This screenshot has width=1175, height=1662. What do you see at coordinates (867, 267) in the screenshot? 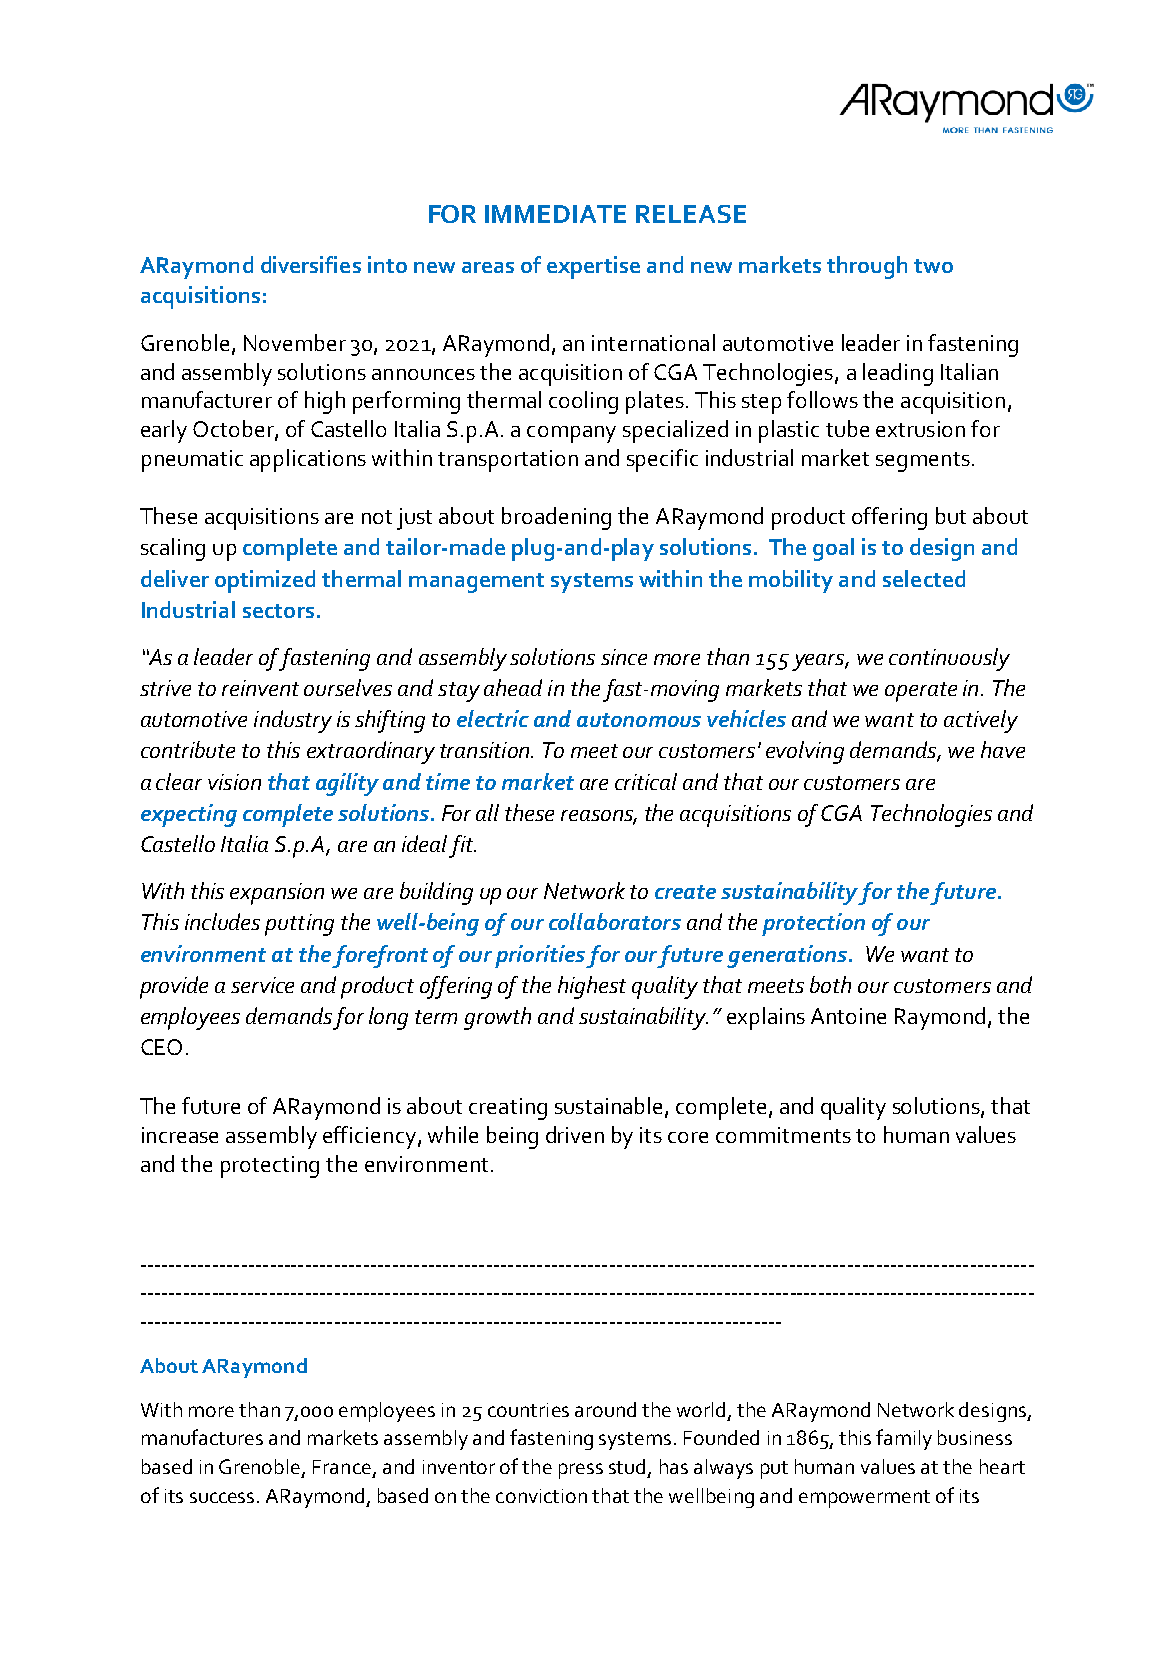
I see `through` at bounding box center [867, 267].
